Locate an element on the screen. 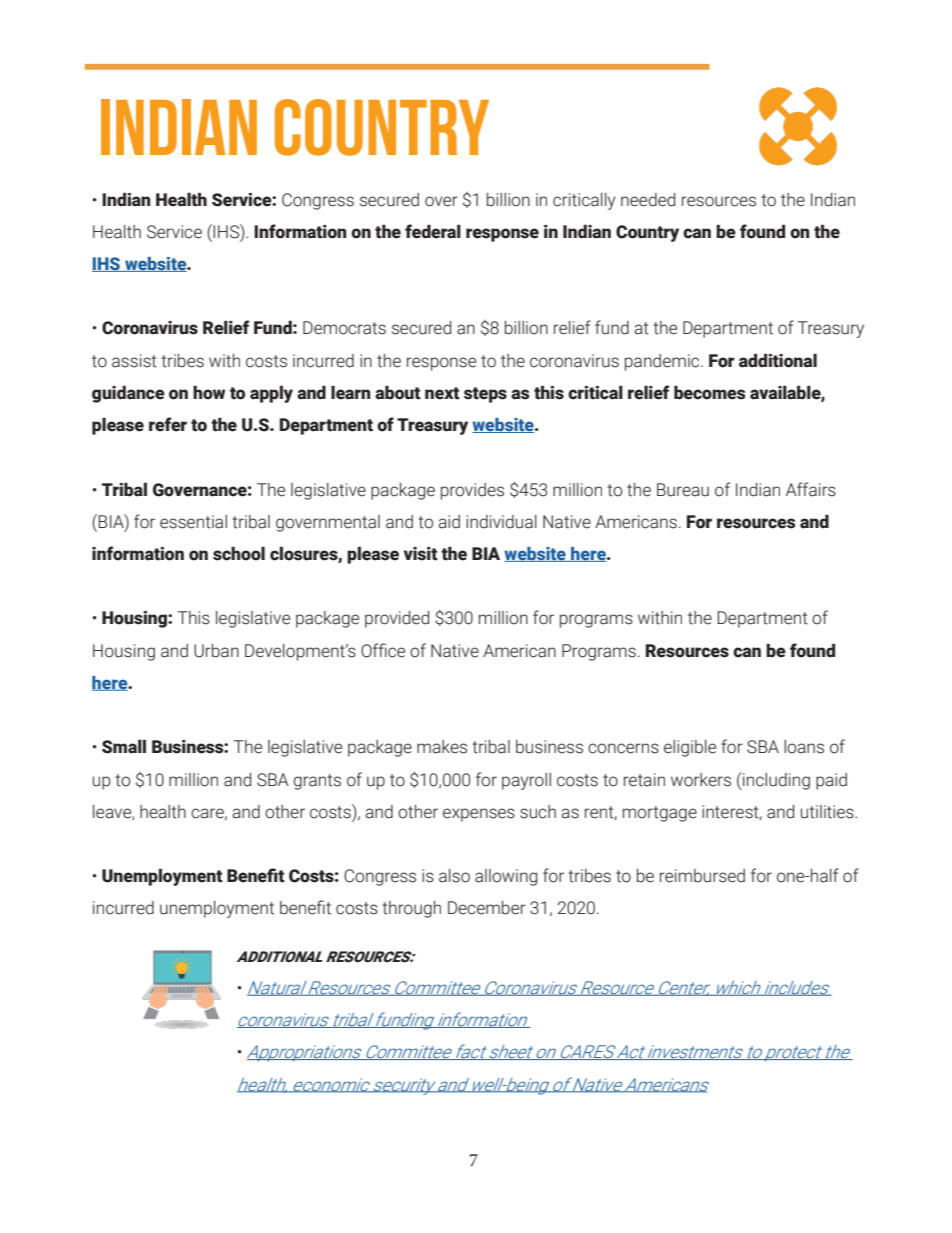  school is located at coordinates (239, 553).
